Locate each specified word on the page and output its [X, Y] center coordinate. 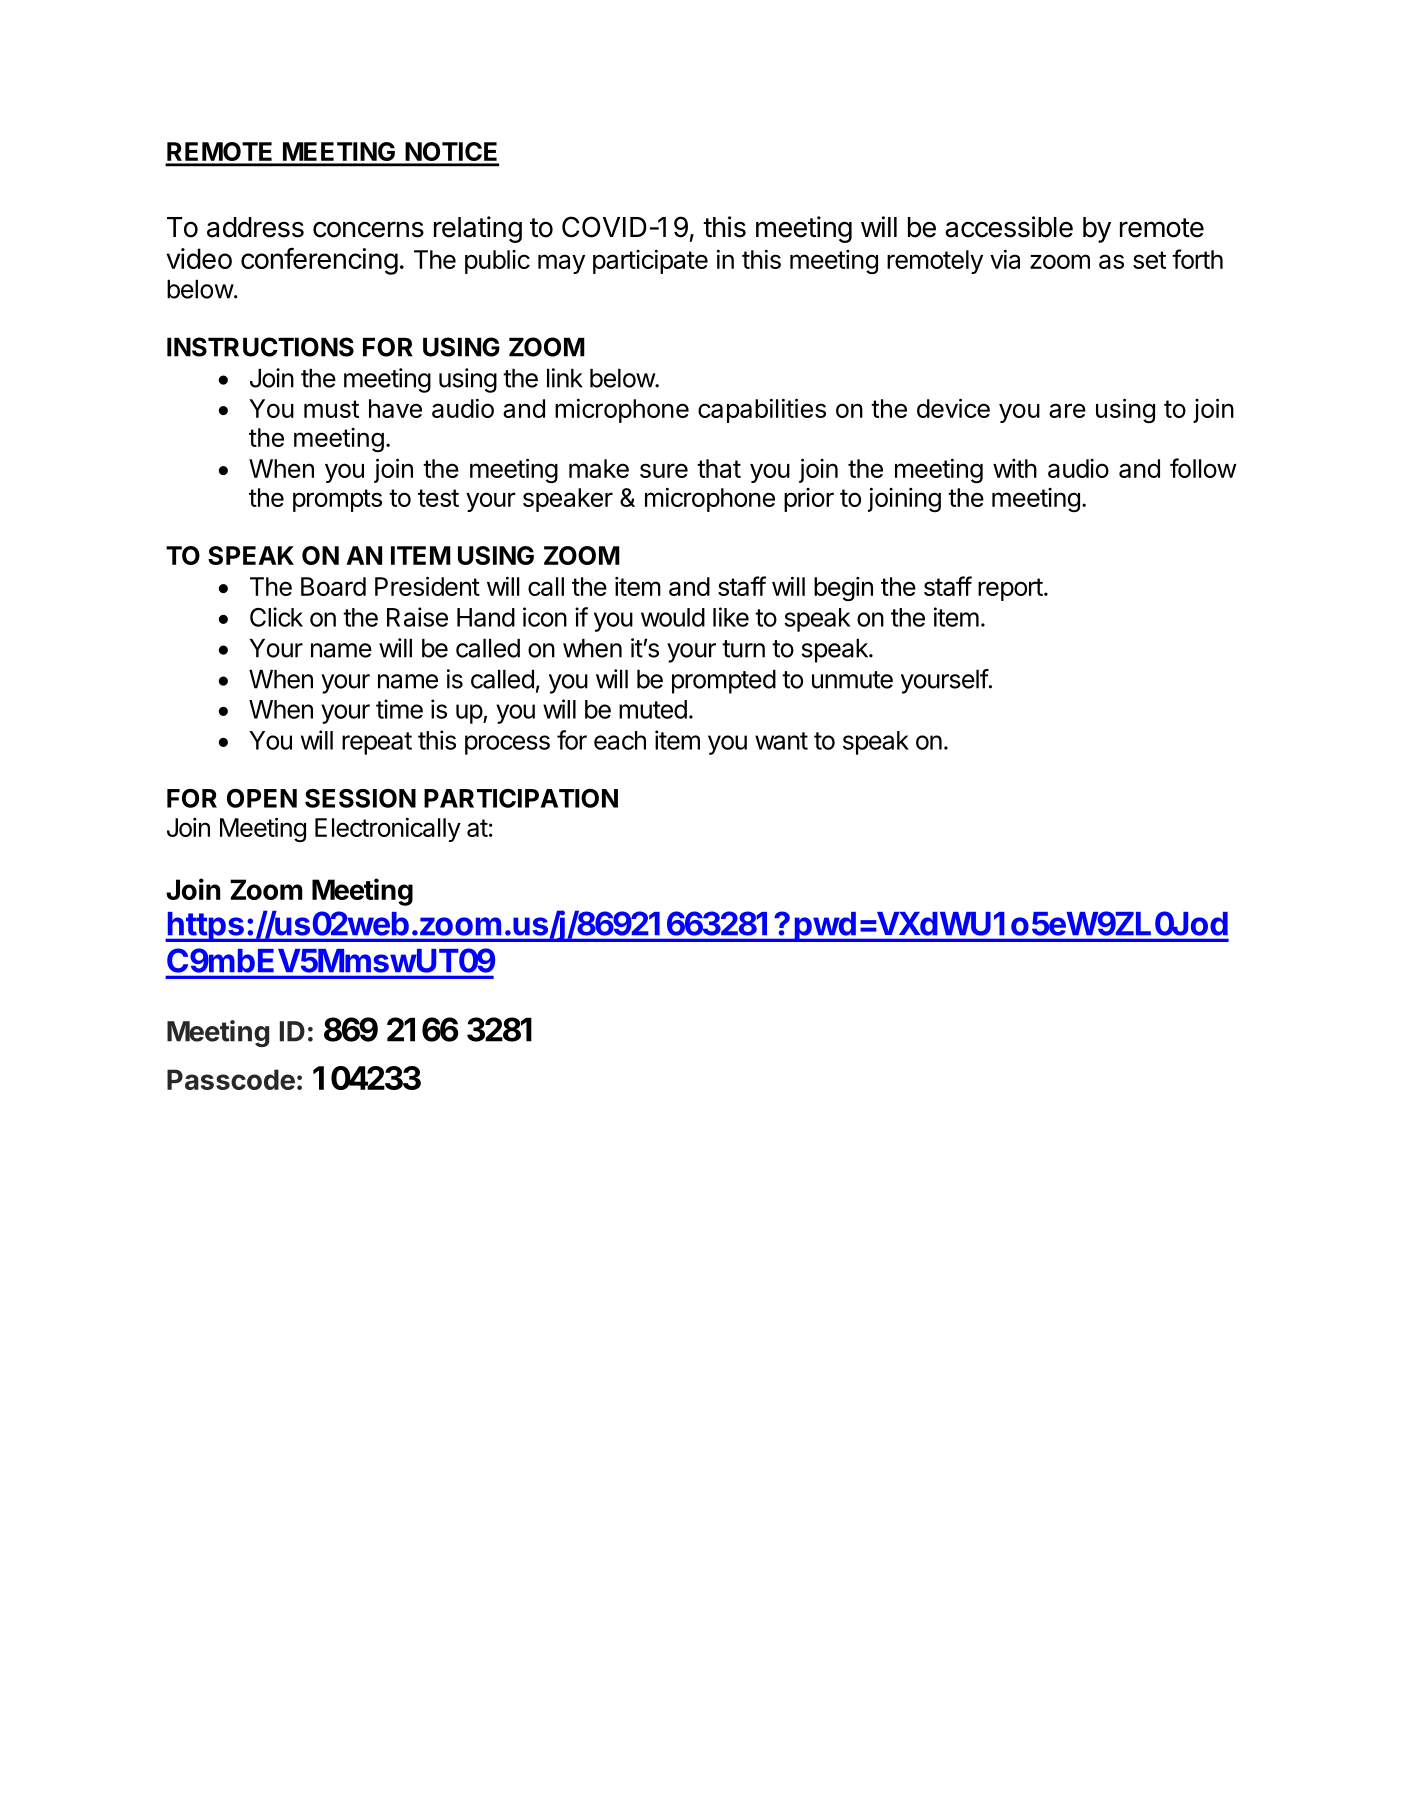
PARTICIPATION [521, 798]
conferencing [319, 261]
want [781, 741]
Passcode [231, 1079]
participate [650, 261]
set [1149, 260]
